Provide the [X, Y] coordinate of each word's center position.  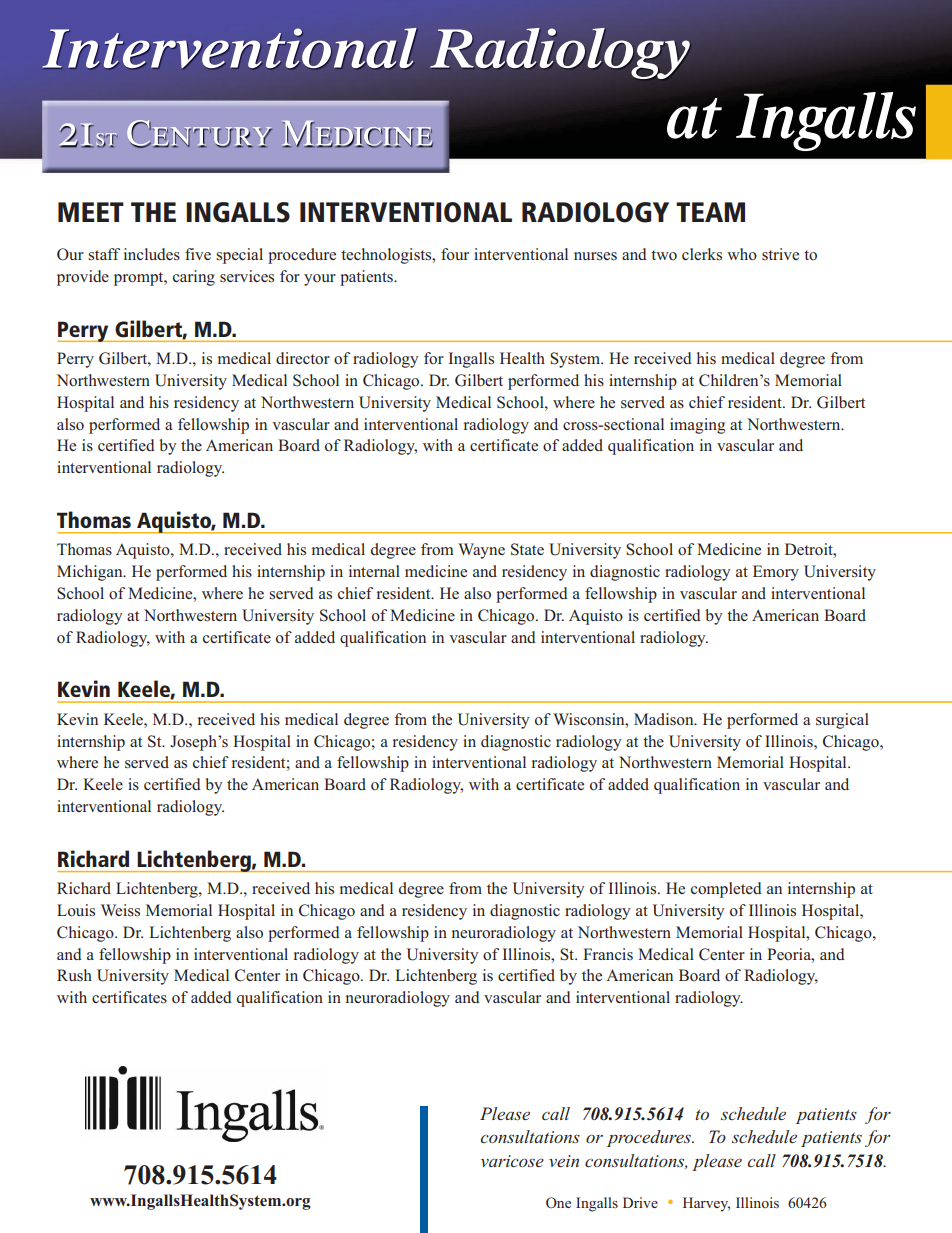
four [455, 254]
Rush [74, 975]
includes [152, 254]
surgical [842, 721]
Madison [665, 719]
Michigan [91, 573]
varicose [512, 1161]
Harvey [706, 1204]
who [742, 254]
